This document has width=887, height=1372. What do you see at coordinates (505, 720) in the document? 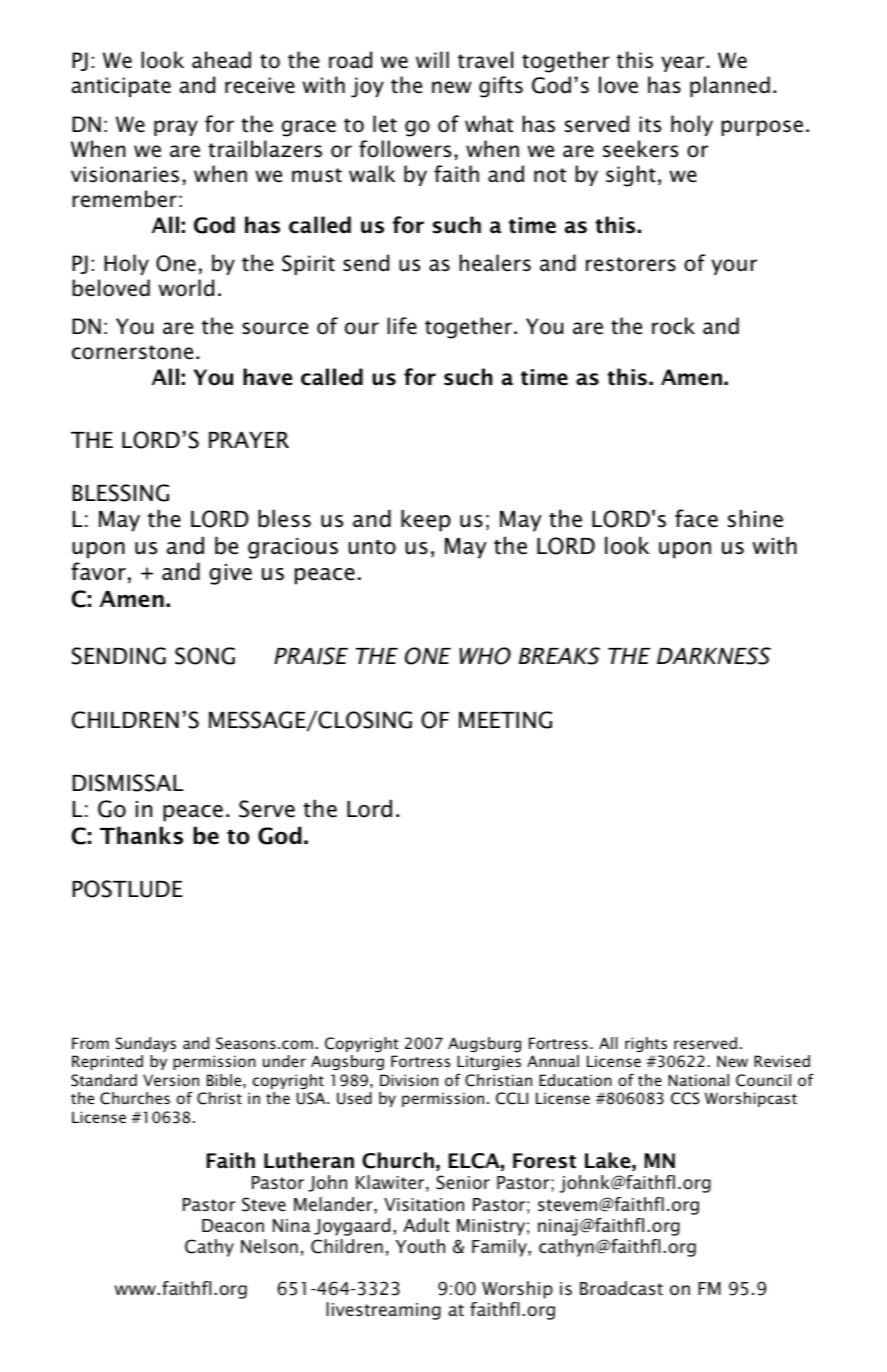
I see `MEETING` at bounding box center [505, 720].
